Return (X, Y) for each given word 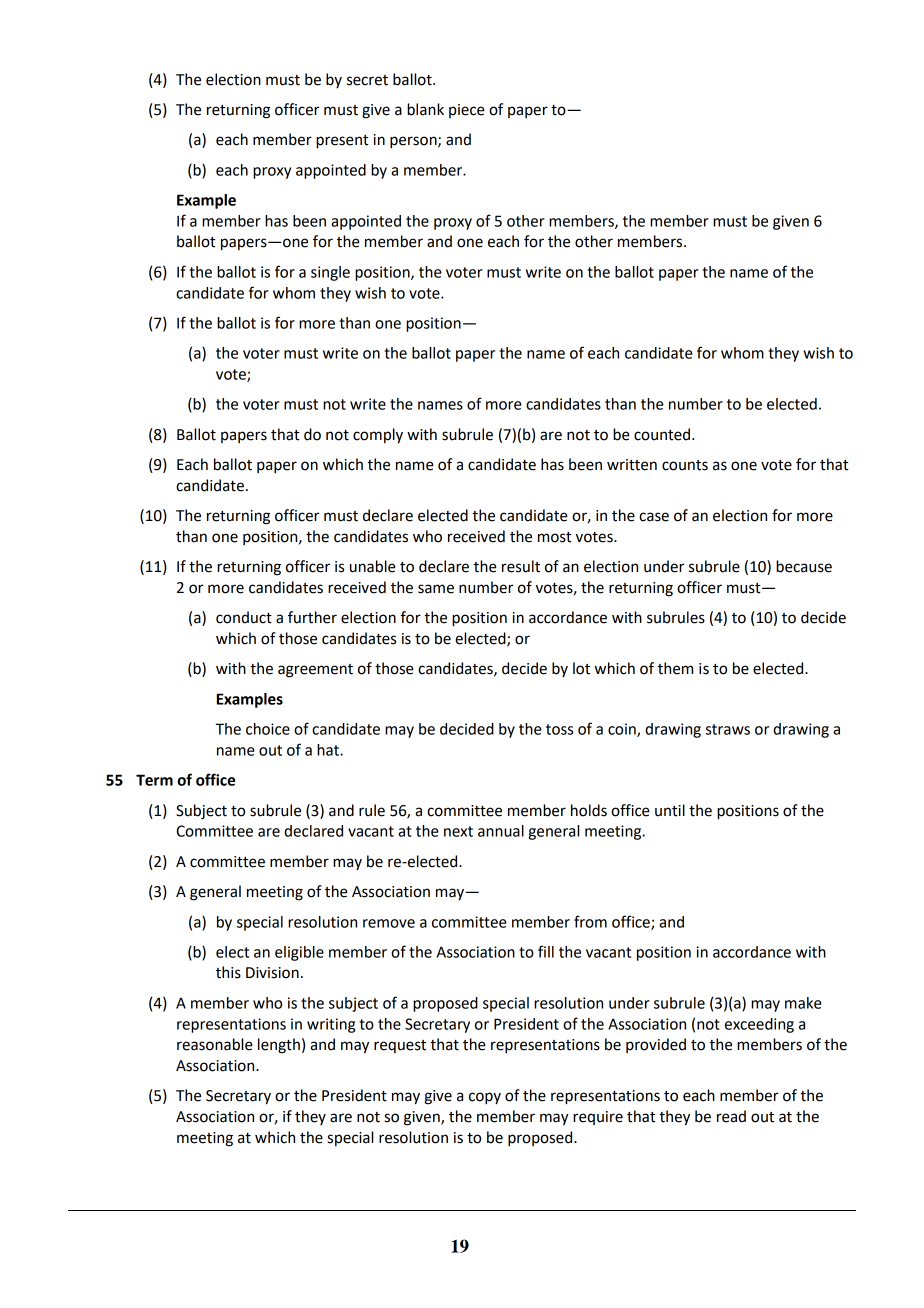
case (654, 517)
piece (467, 111)
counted (662, 434)
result (521, 566)
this (228, 972)
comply (378, 436)
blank (425, 109)
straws (728, 729)
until (670, 810)
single (330, 273)
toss (559, 729)
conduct (244, 617)
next (458, 831)
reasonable (215, 1044)
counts (685, 465)
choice (268, 729)
